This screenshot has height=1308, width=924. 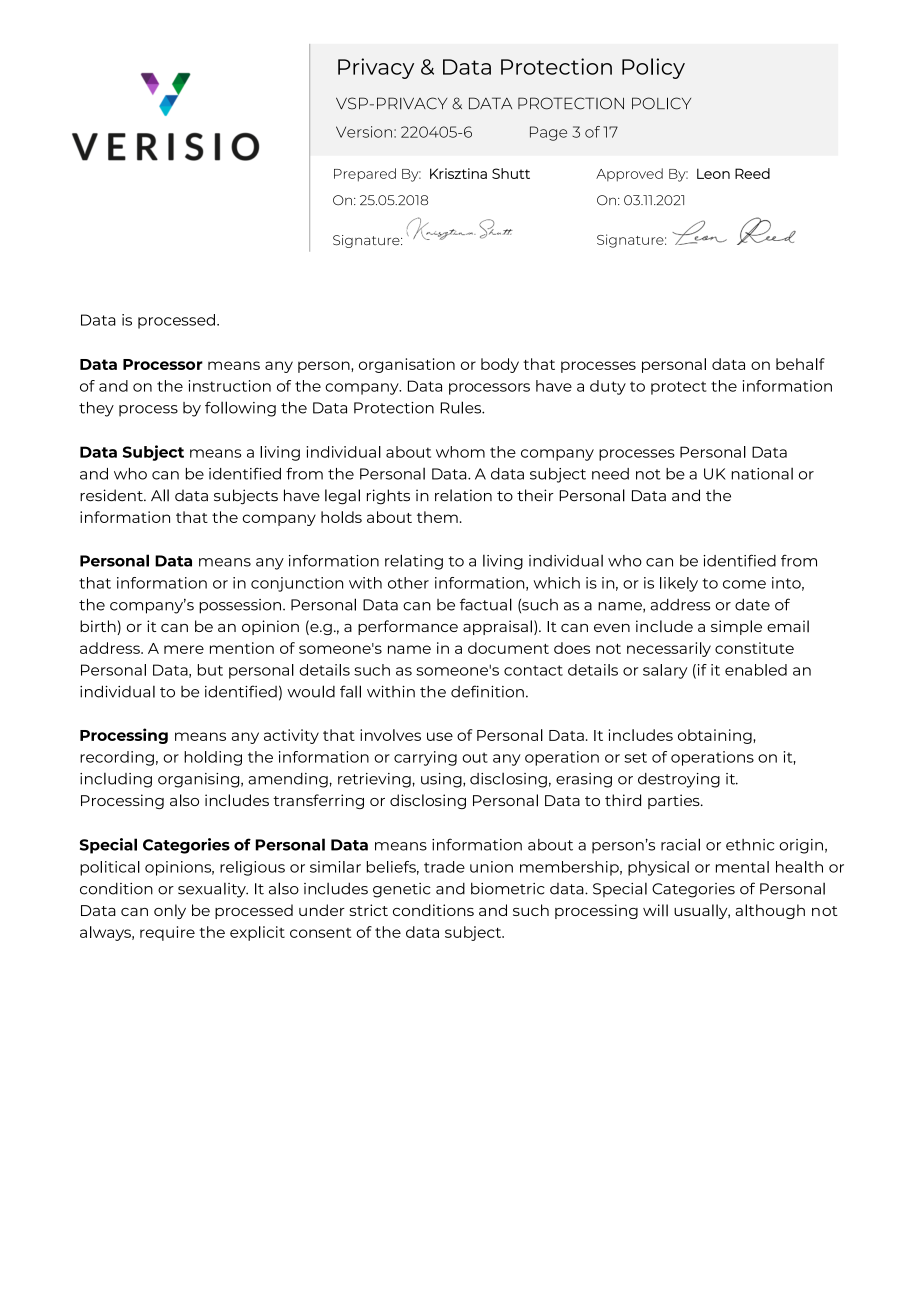 What do you see at coordinates (713, 173) in the screenshot?
I see `Leon` at bounding box center [713, 173].
